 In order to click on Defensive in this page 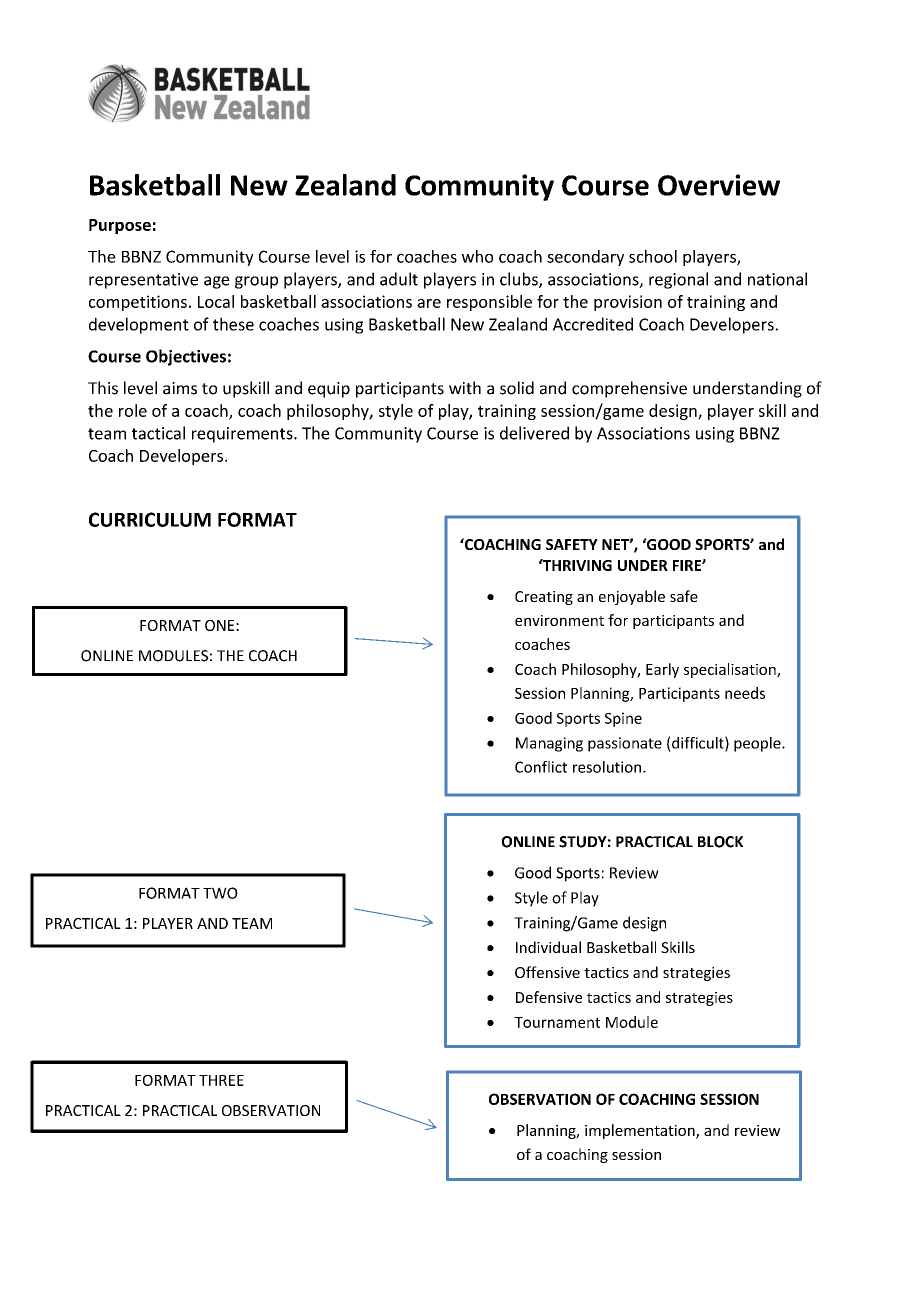, I will do `click(549, 997)`.
